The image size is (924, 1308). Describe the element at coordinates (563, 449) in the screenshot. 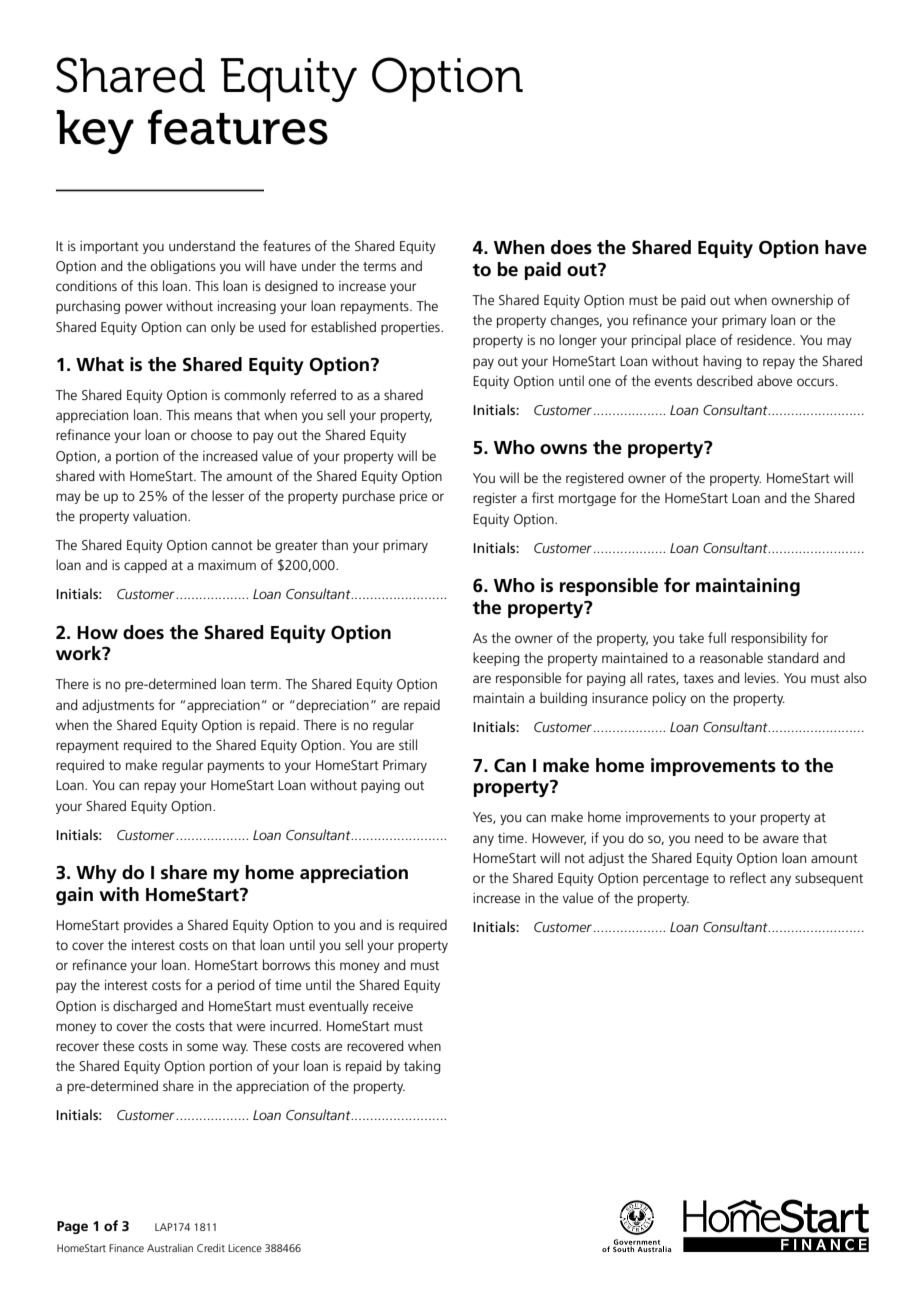

I see `owns` at that location.
